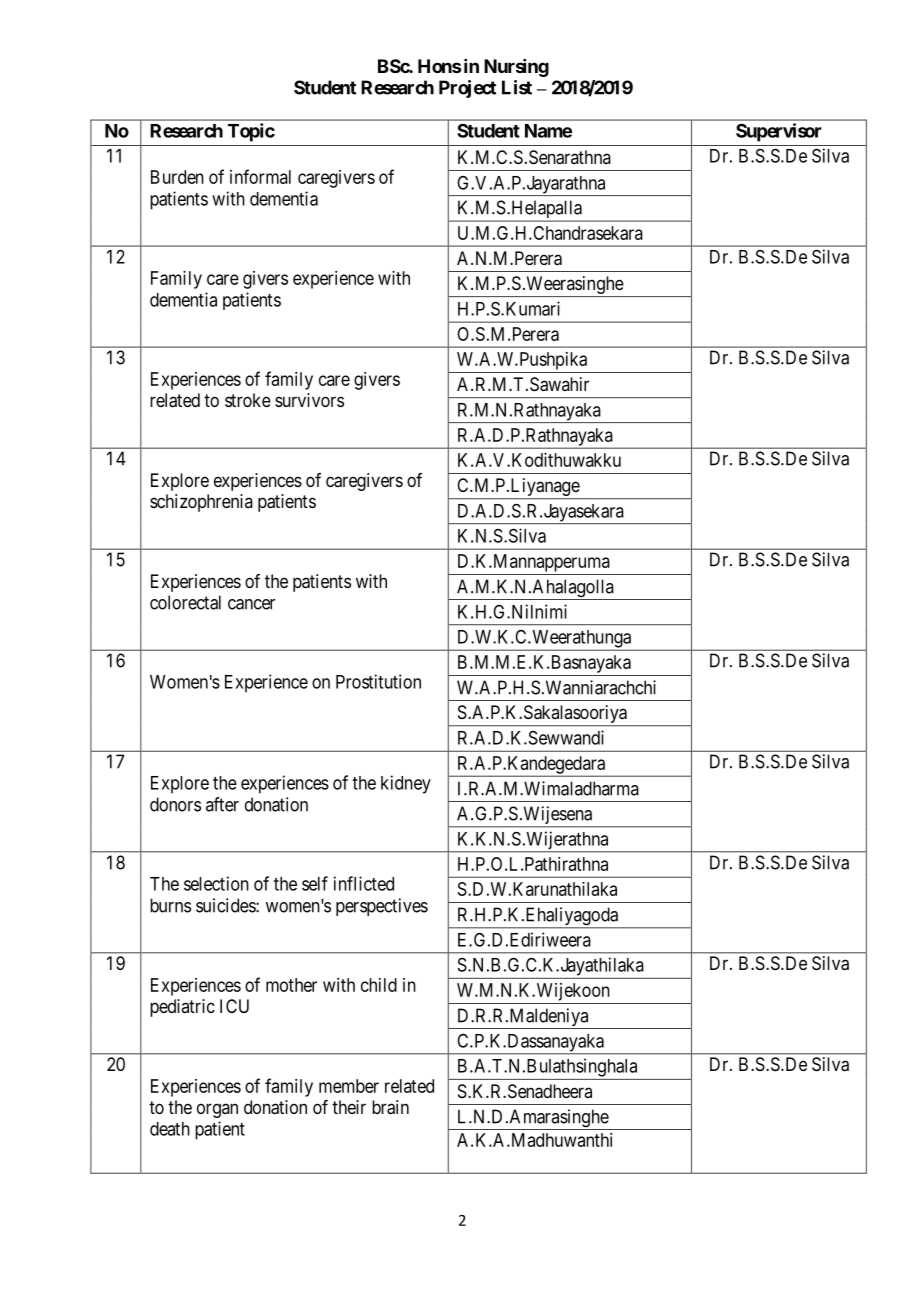 The image size is (924, 1307). What do you see at coordinates (517, 87) in the page?
I see `List` at bounding box center [517, 87].
